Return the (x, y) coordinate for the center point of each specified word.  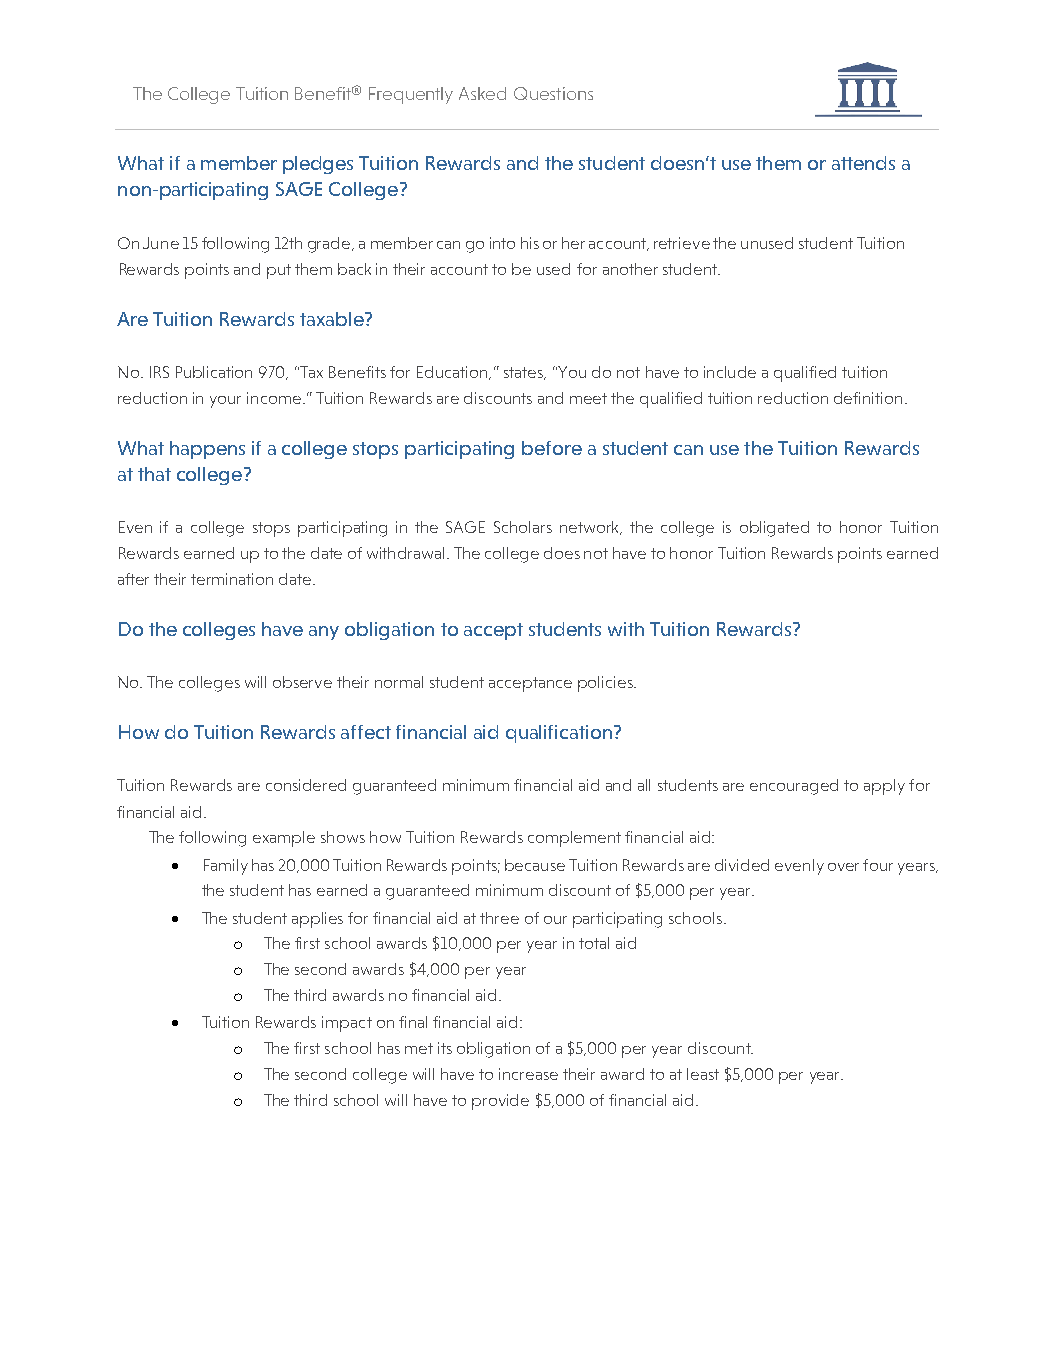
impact (347, 1024)
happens (207, 450)
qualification (559, 734)
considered (306, 785)
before (552, 448)
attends (863, 163)
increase (528, 1074)
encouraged (794, 787)
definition (868, 398)
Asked (482, 93)
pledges (318, 165)
